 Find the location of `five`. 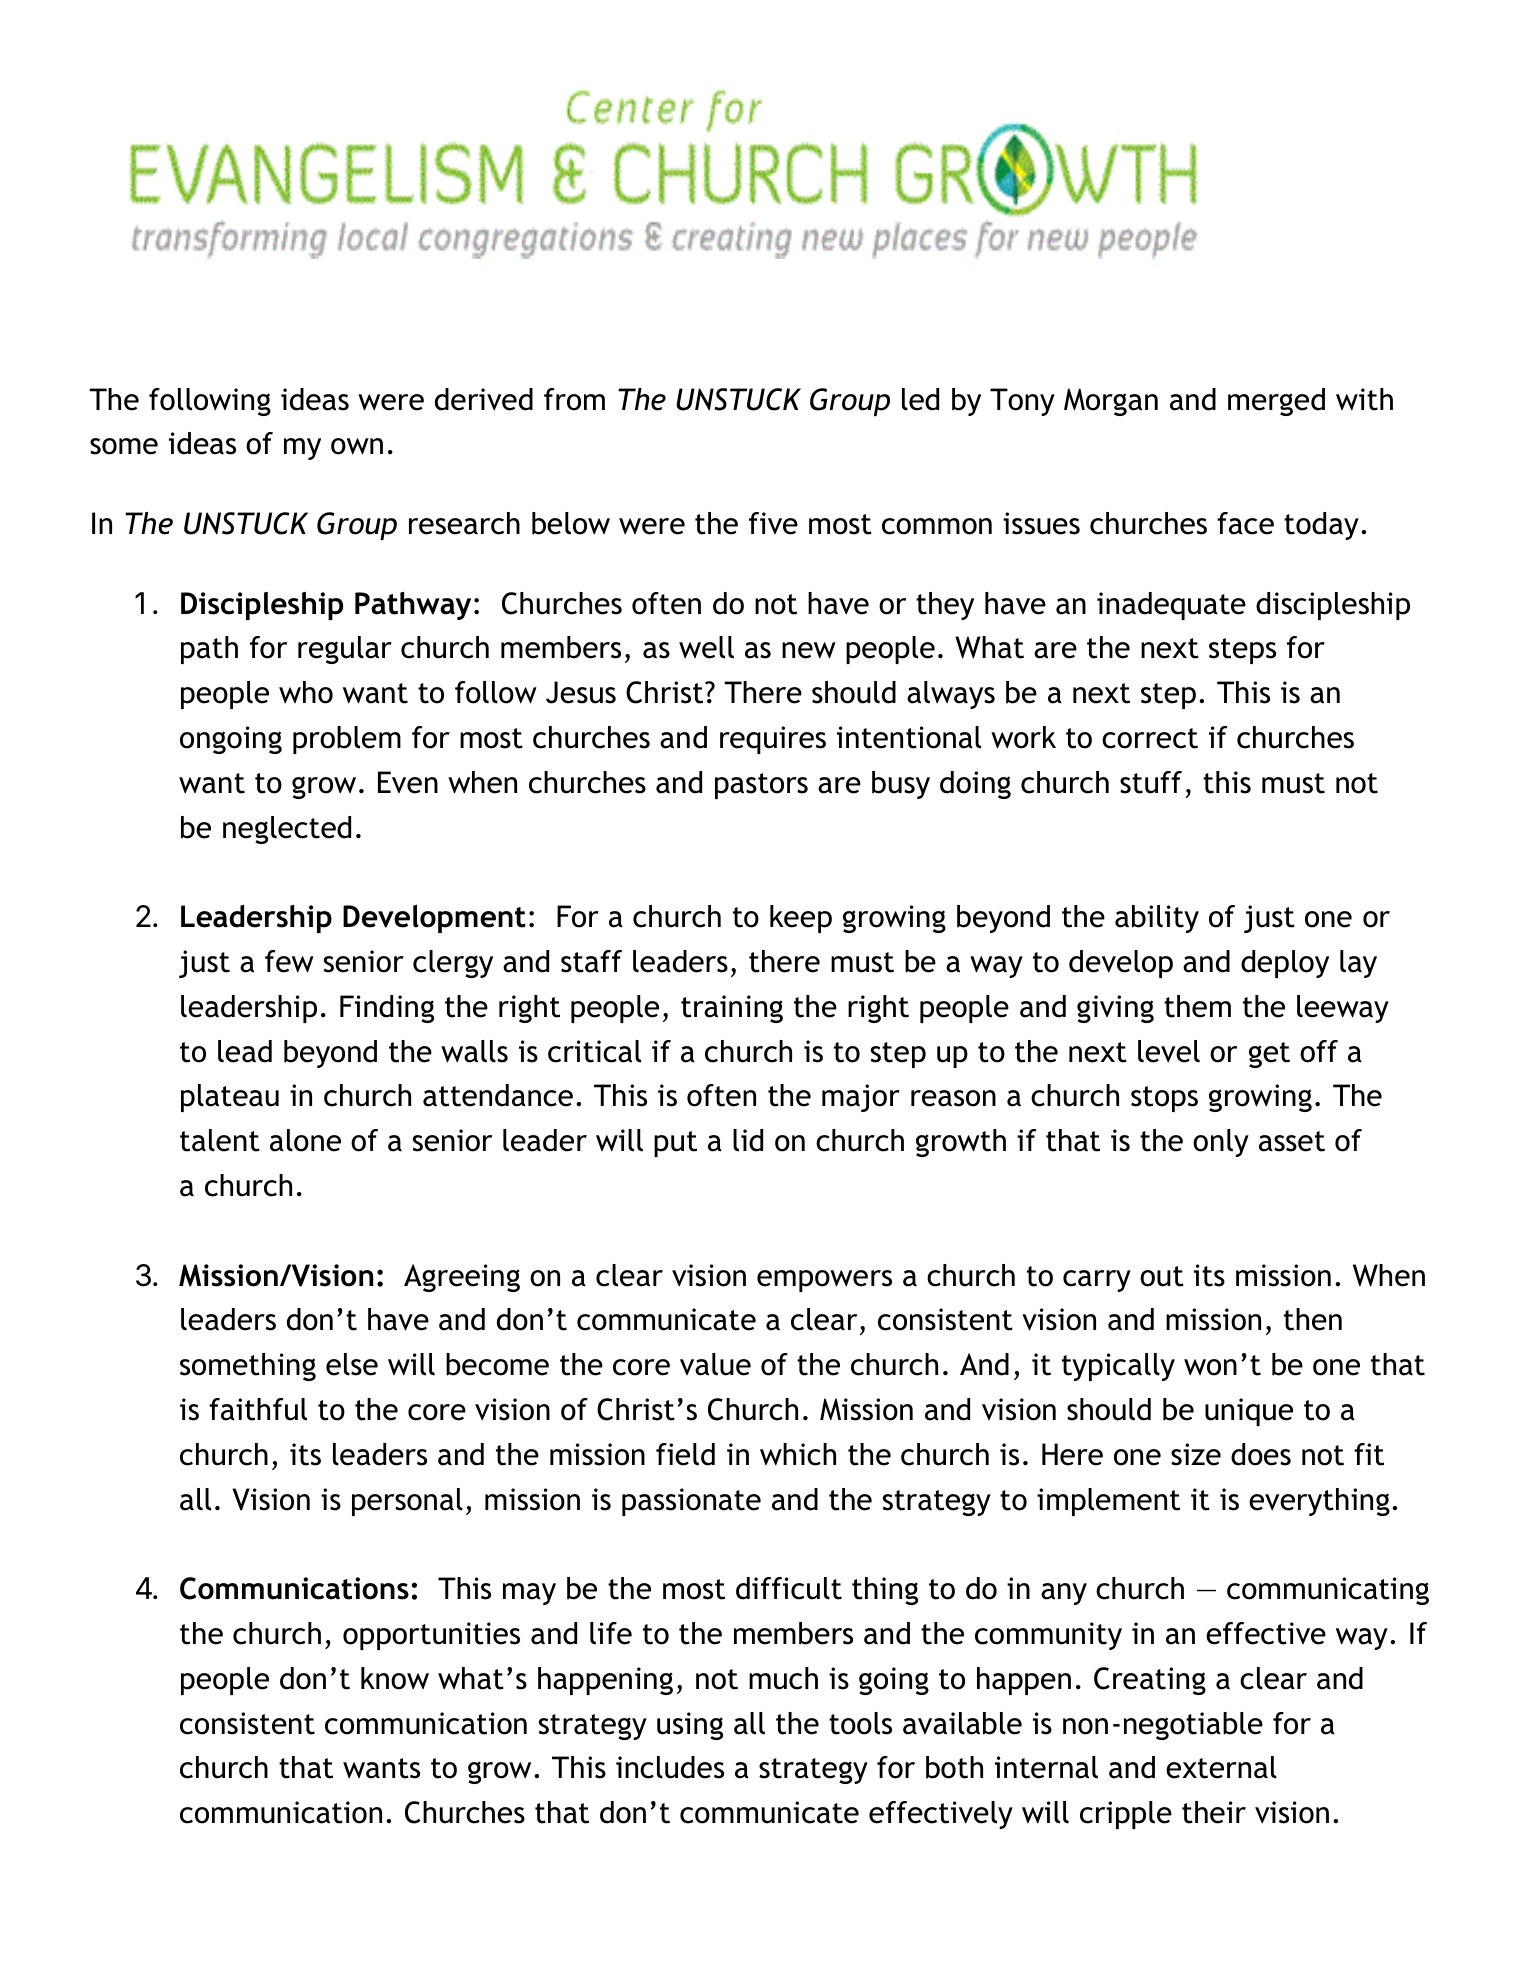

five is located at coordinates (773, 523).
